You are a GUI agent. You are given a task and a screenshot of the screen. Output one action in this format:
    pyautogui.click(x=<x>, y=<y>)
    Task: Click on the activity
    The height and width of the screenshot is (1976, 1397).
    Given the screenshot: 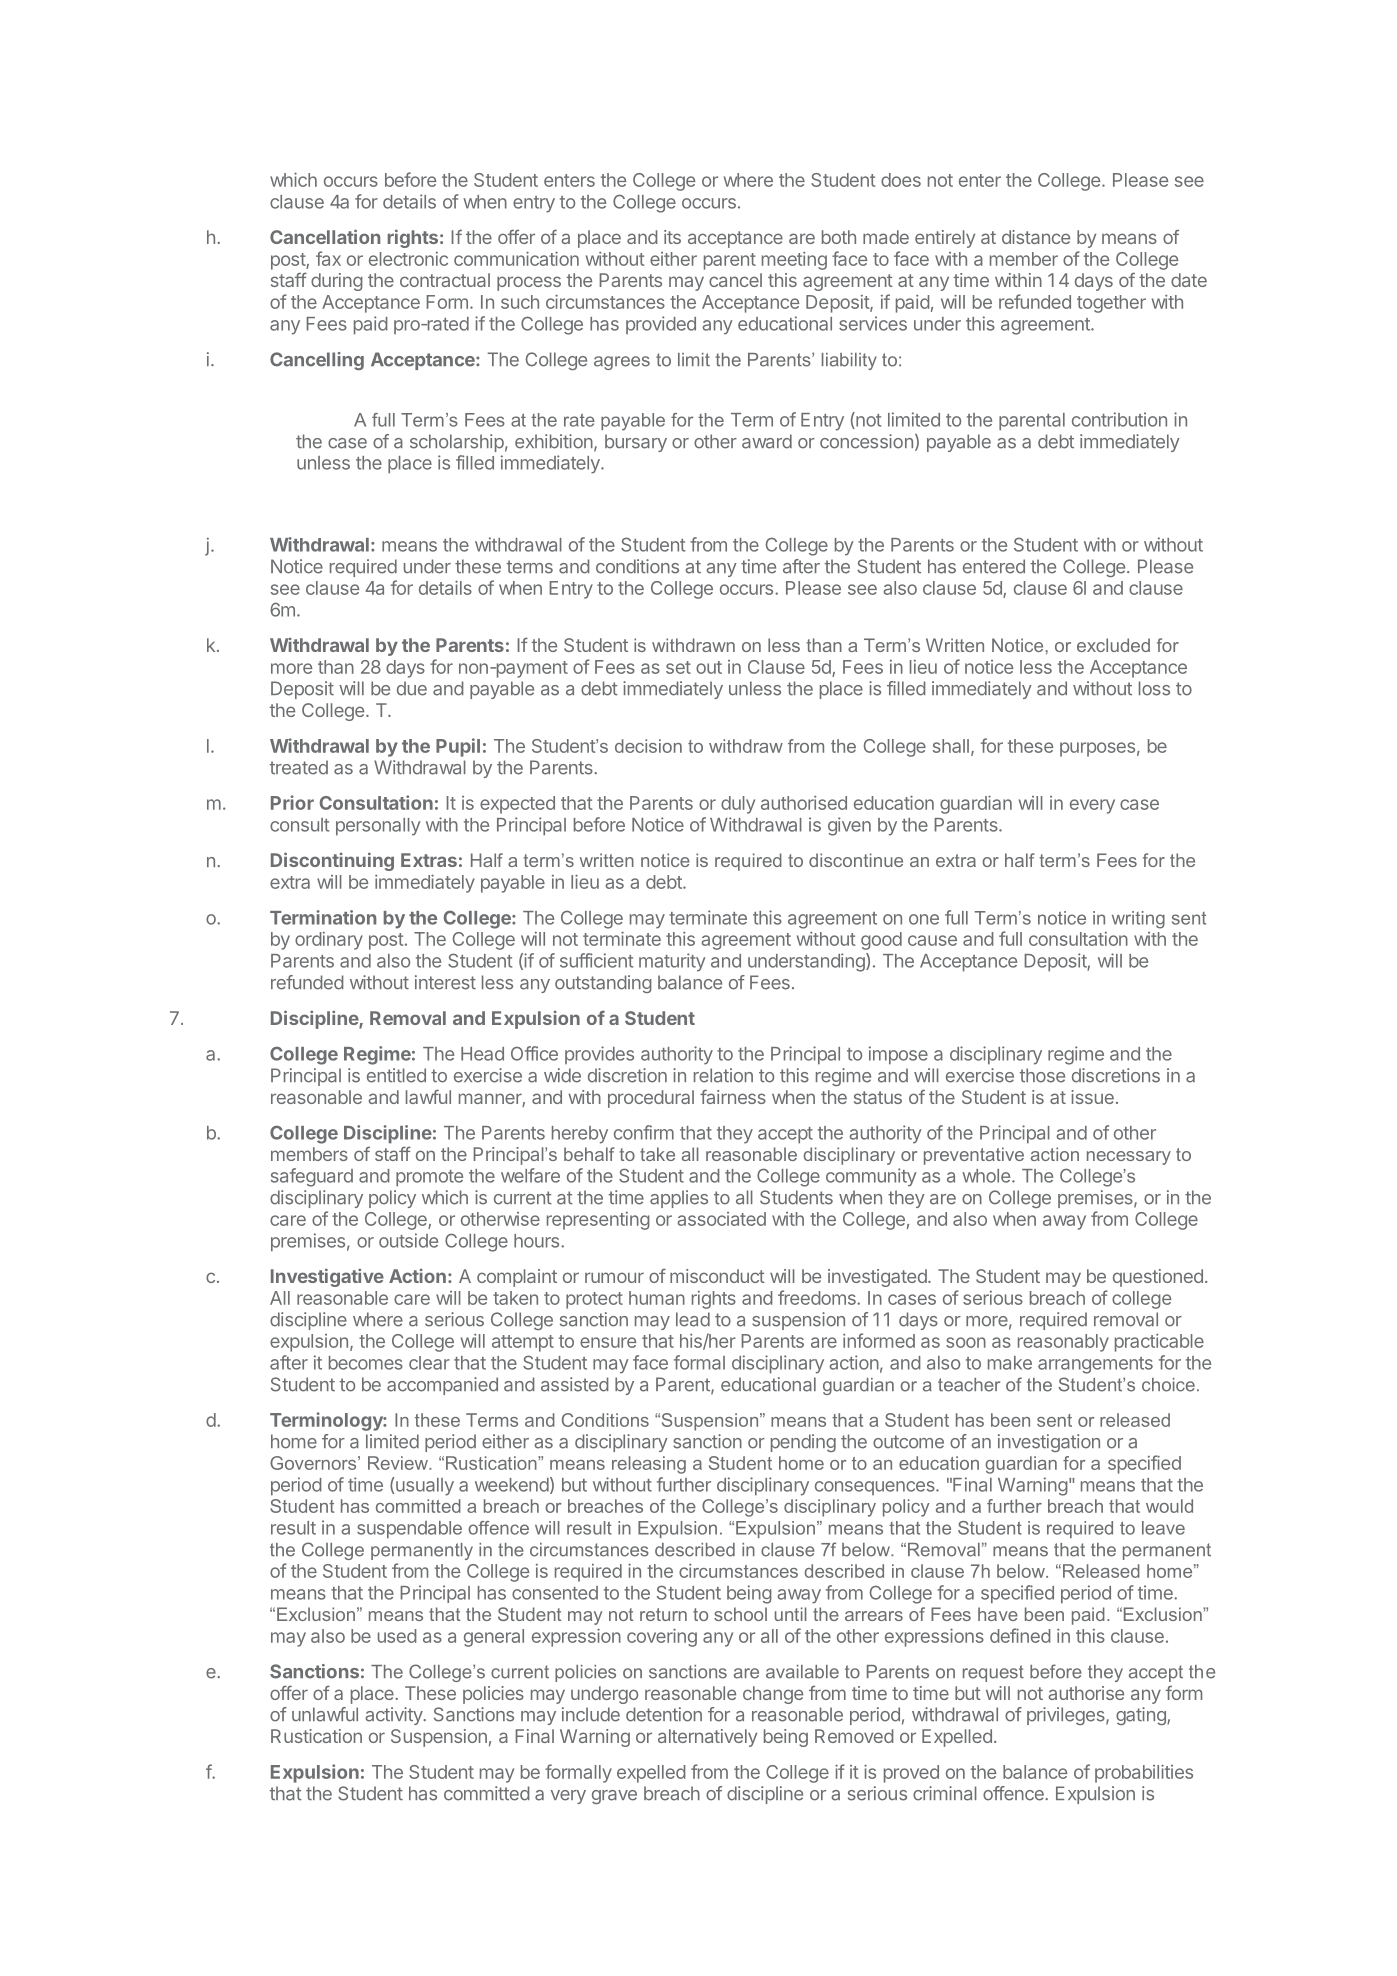 What is the action you would take?
    pyautogui.click(x=394, y=1716)
